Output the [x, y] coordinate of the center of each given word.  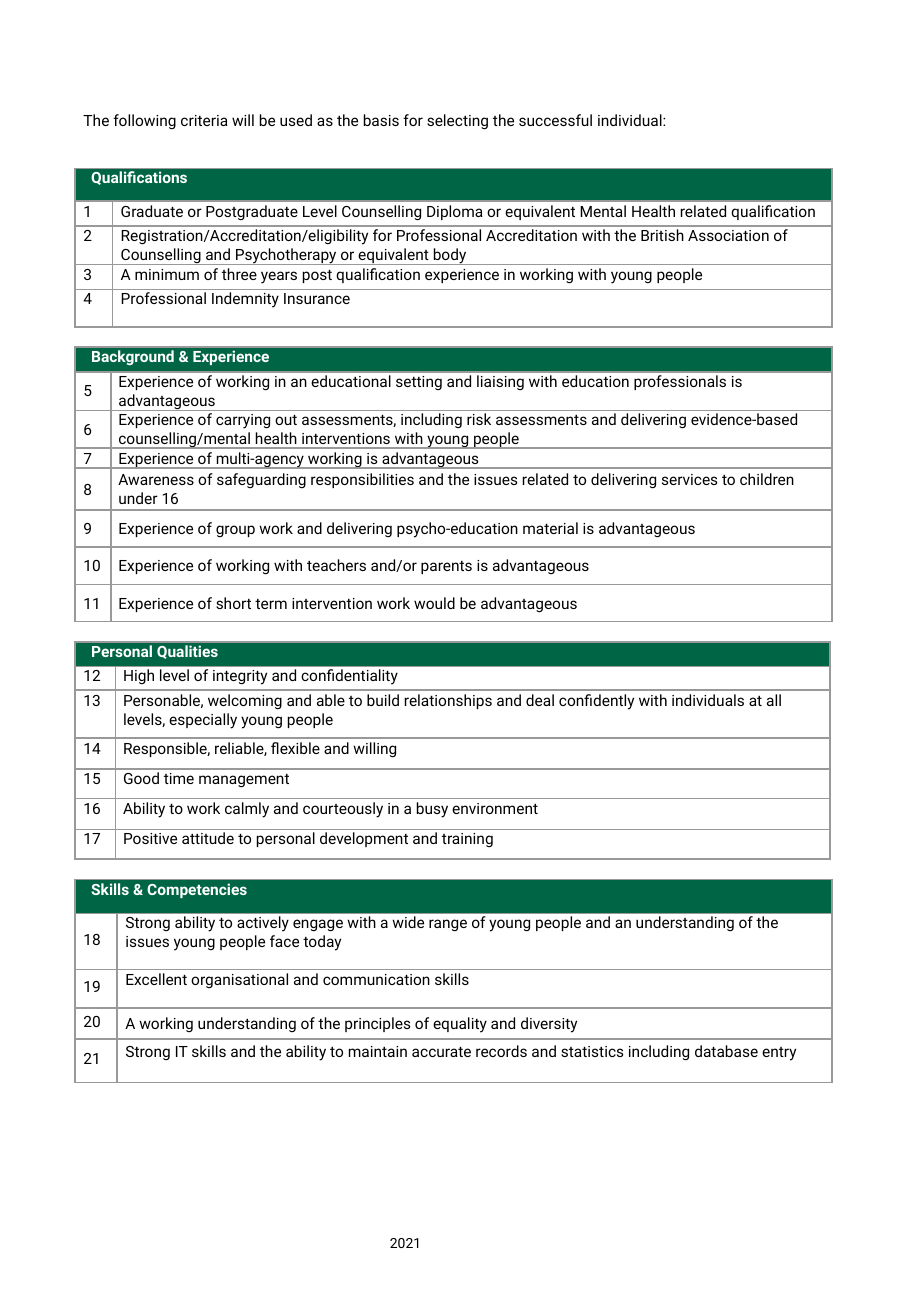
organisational [239, 980]
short [233, 603]
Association [728, 235]
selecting [457, 122]
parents [446, 567]
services [689, 479]
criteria [204, 120]
